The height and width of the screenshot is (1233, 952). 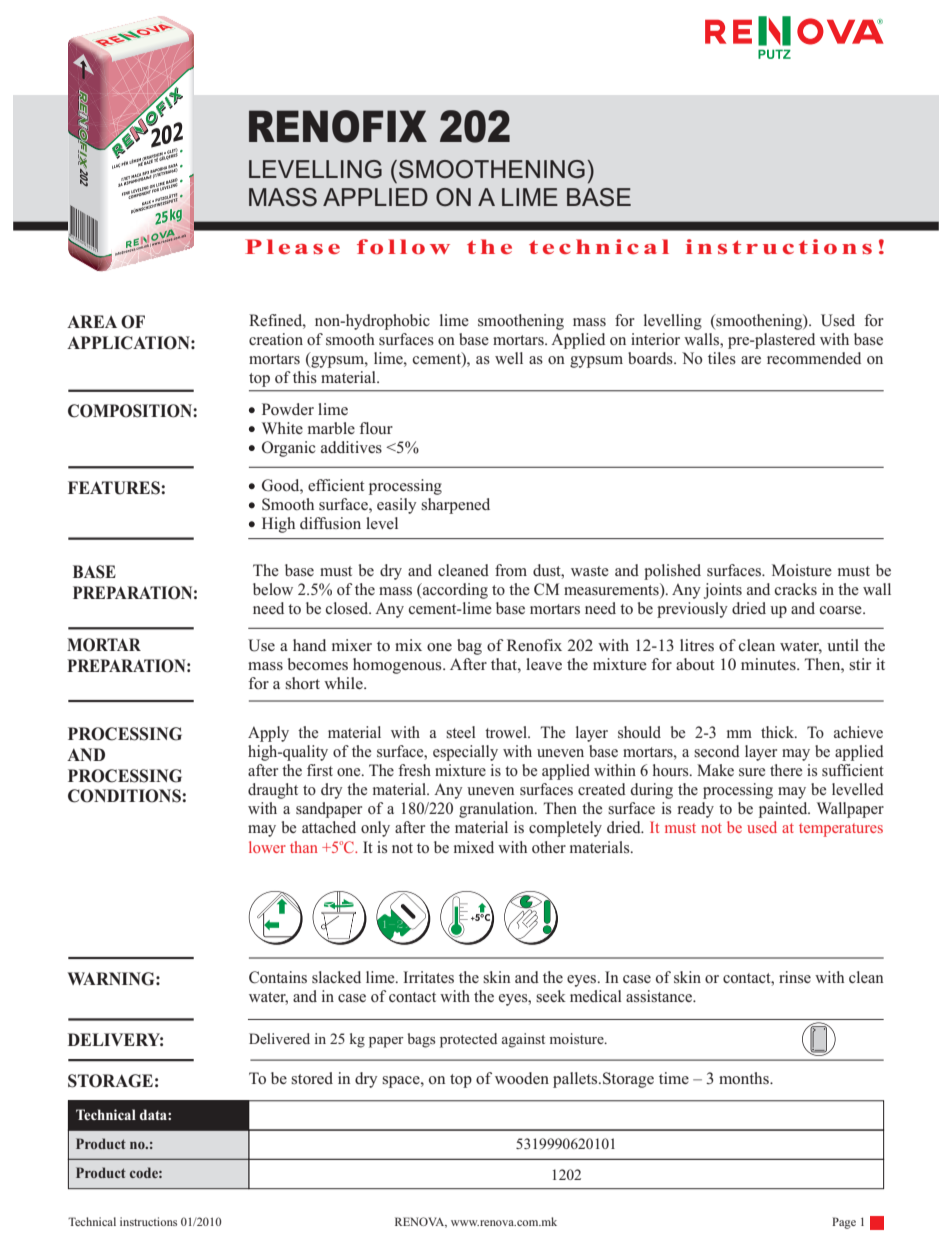 What do you see at coordinates (461, 732) in the screenshot?
I see `steel` at bounding box center [461, 732].
